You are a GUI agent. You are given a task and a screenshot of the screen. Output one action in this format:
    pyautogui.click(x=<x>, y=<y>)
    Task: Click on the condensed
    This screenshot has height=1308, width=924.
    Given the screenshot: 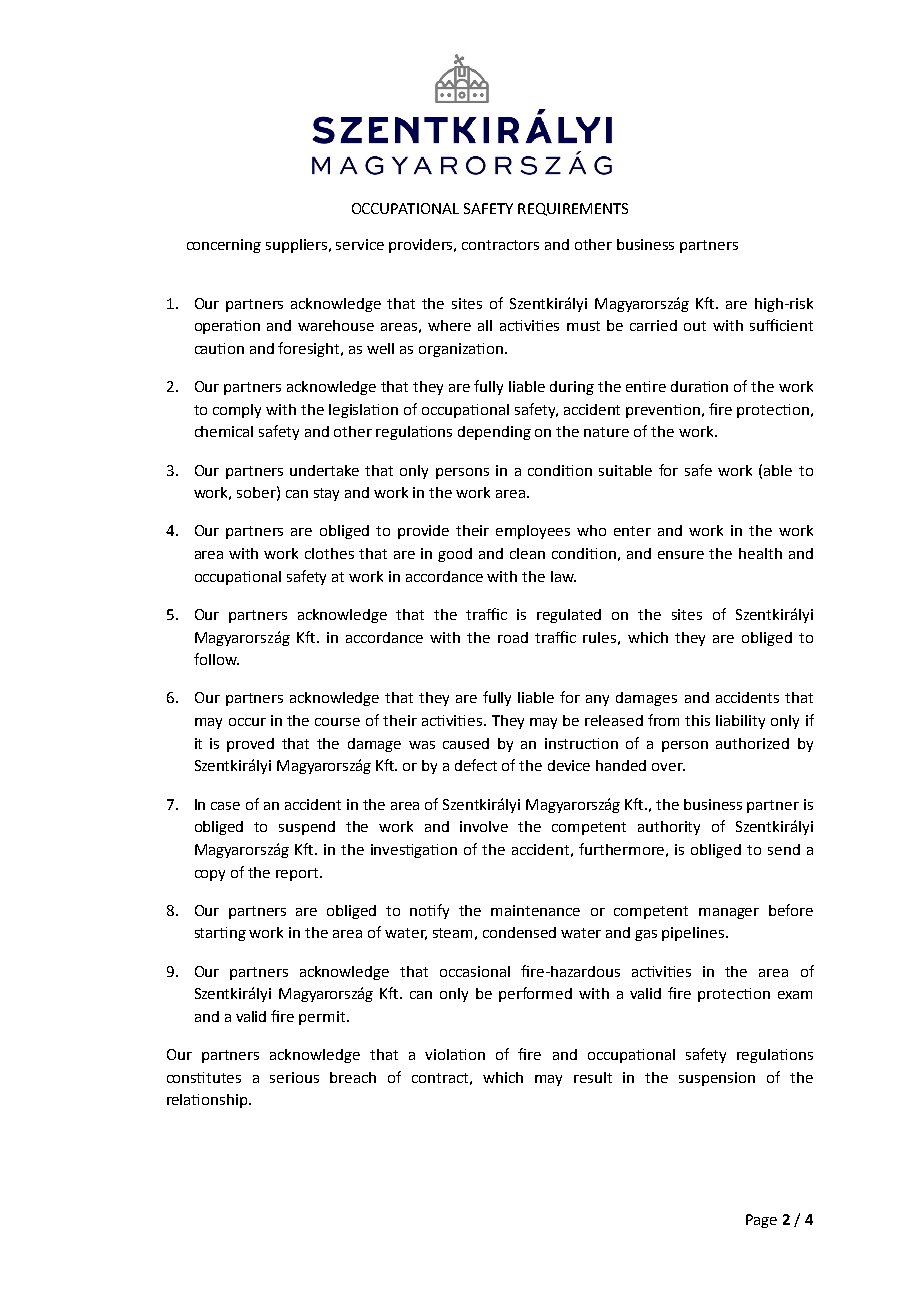 What is the action you would take?
    pyautogui.click(x=519, y=932)
